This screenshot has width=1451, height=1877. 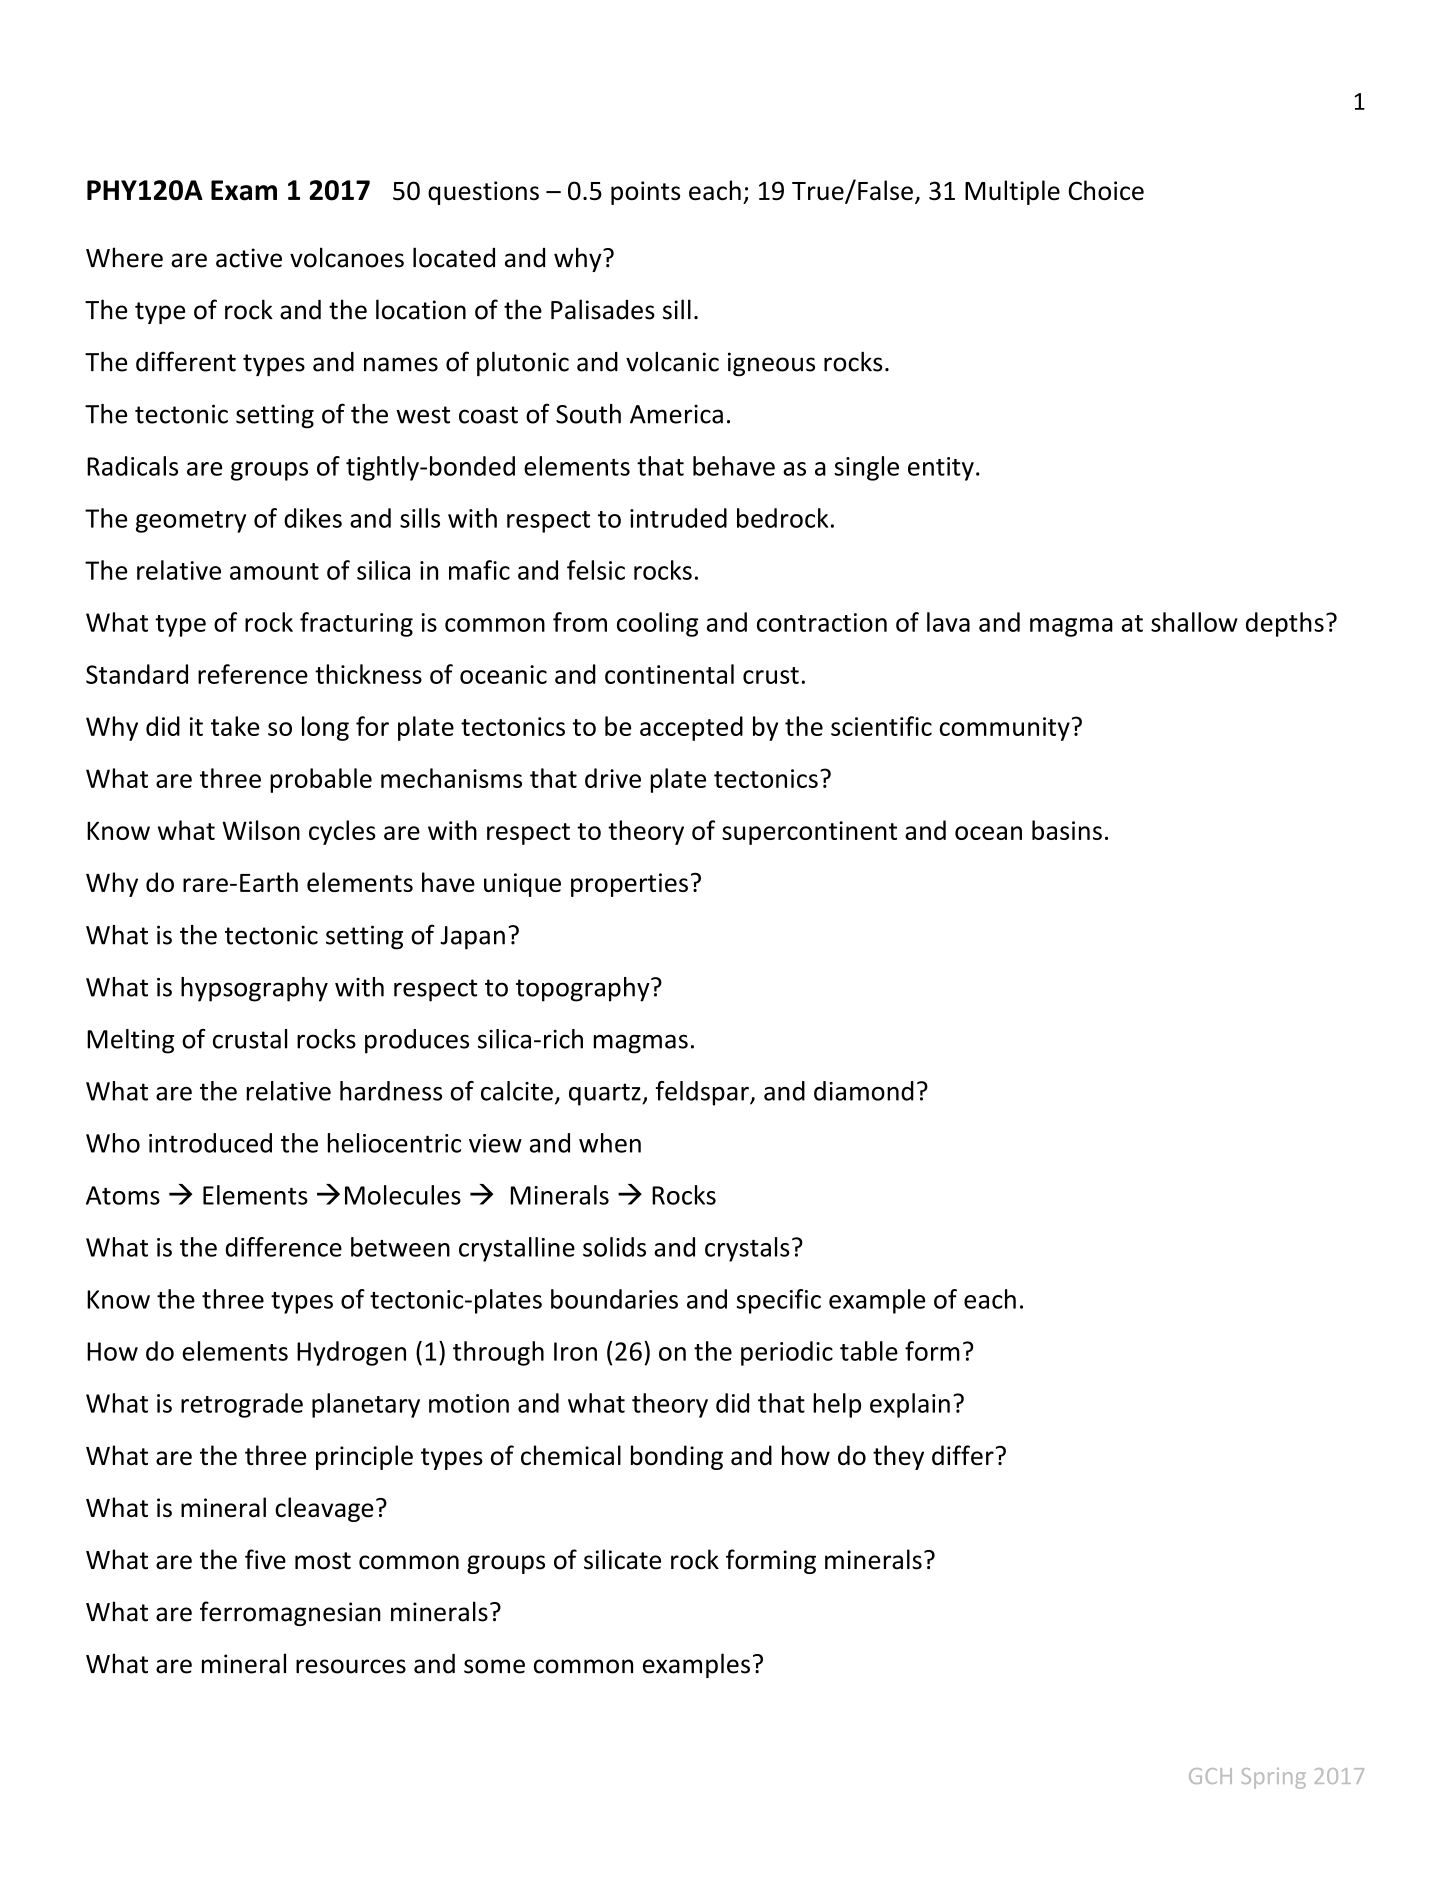 I want to click on Choice, so click(x=1106, y=190).
